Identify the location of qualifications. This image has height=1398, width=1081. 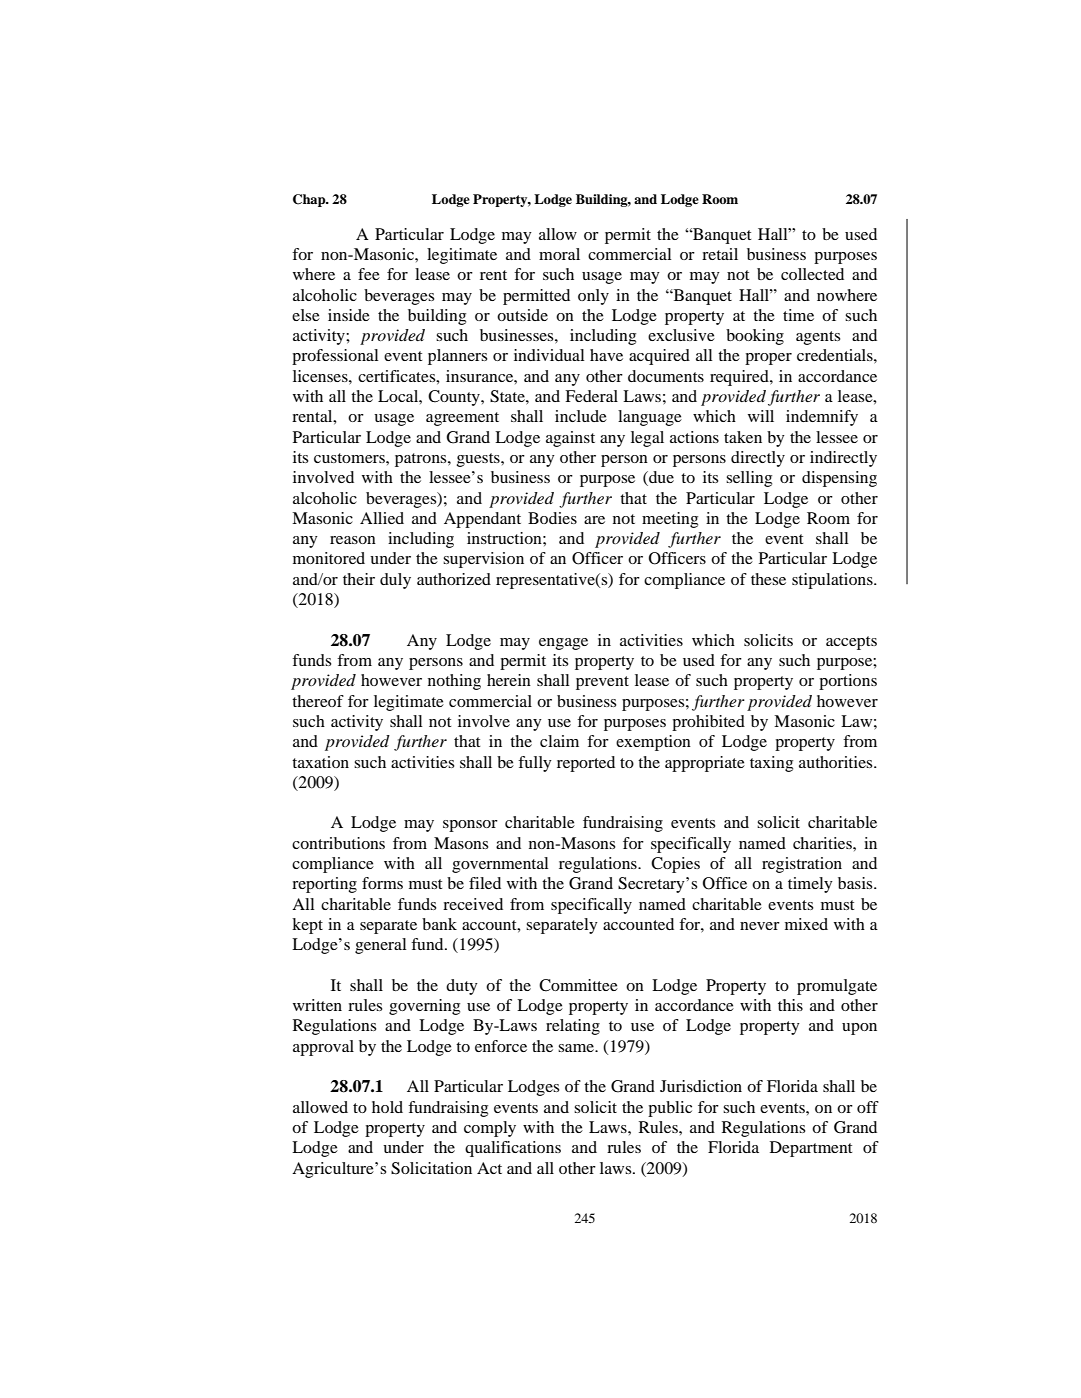
(513, 1149).
